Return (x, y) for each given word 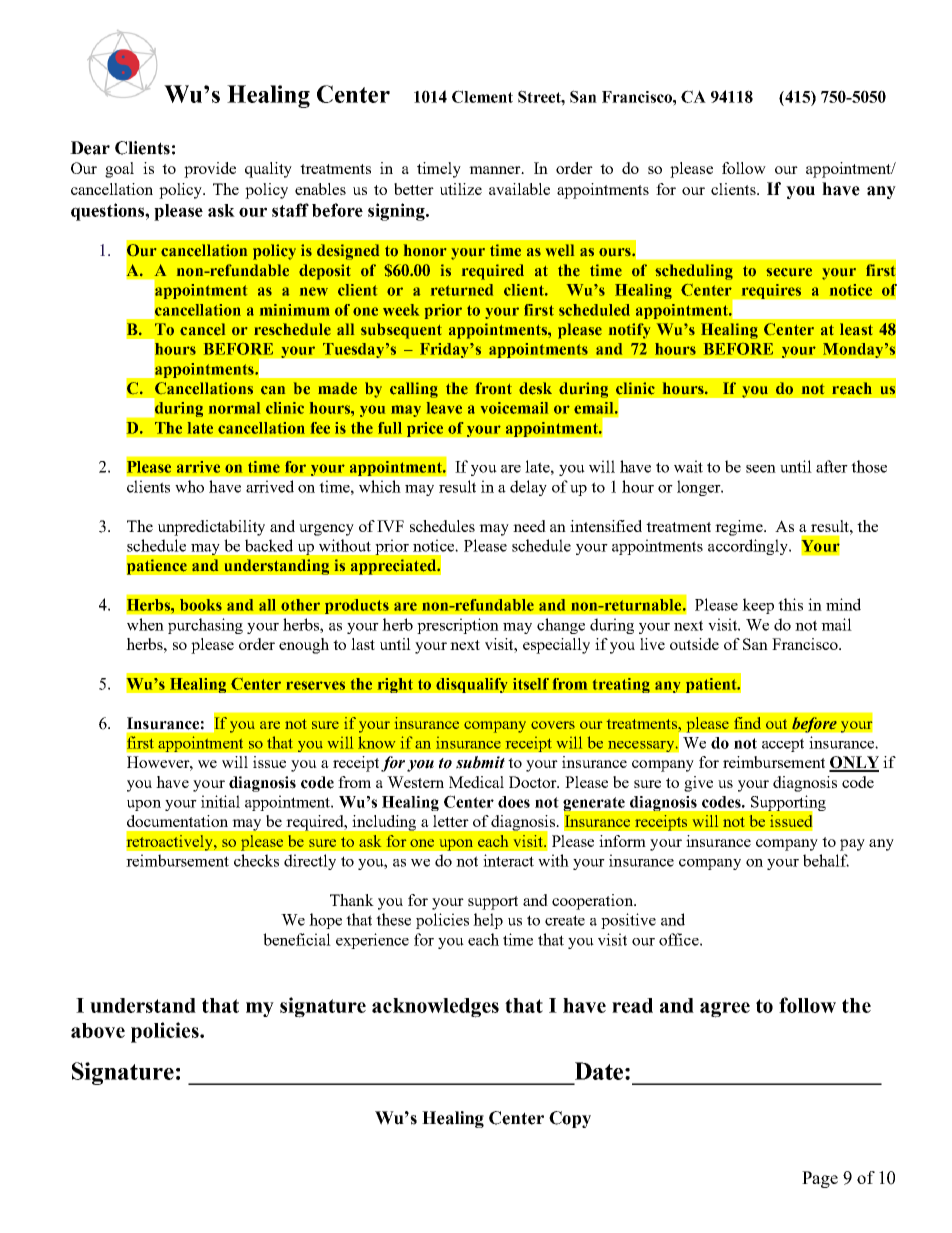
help (488, 921)
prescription (458, 626)
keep (758, 606)
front (494, 388)
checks (256, 860)
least (856, 329)
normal (234, 408)
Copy (570, 1119)
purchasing (205, 626)
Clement (482, 96)
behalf (826, 860)
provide (210, 170)
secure (789, 272)
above (98, 1030)
